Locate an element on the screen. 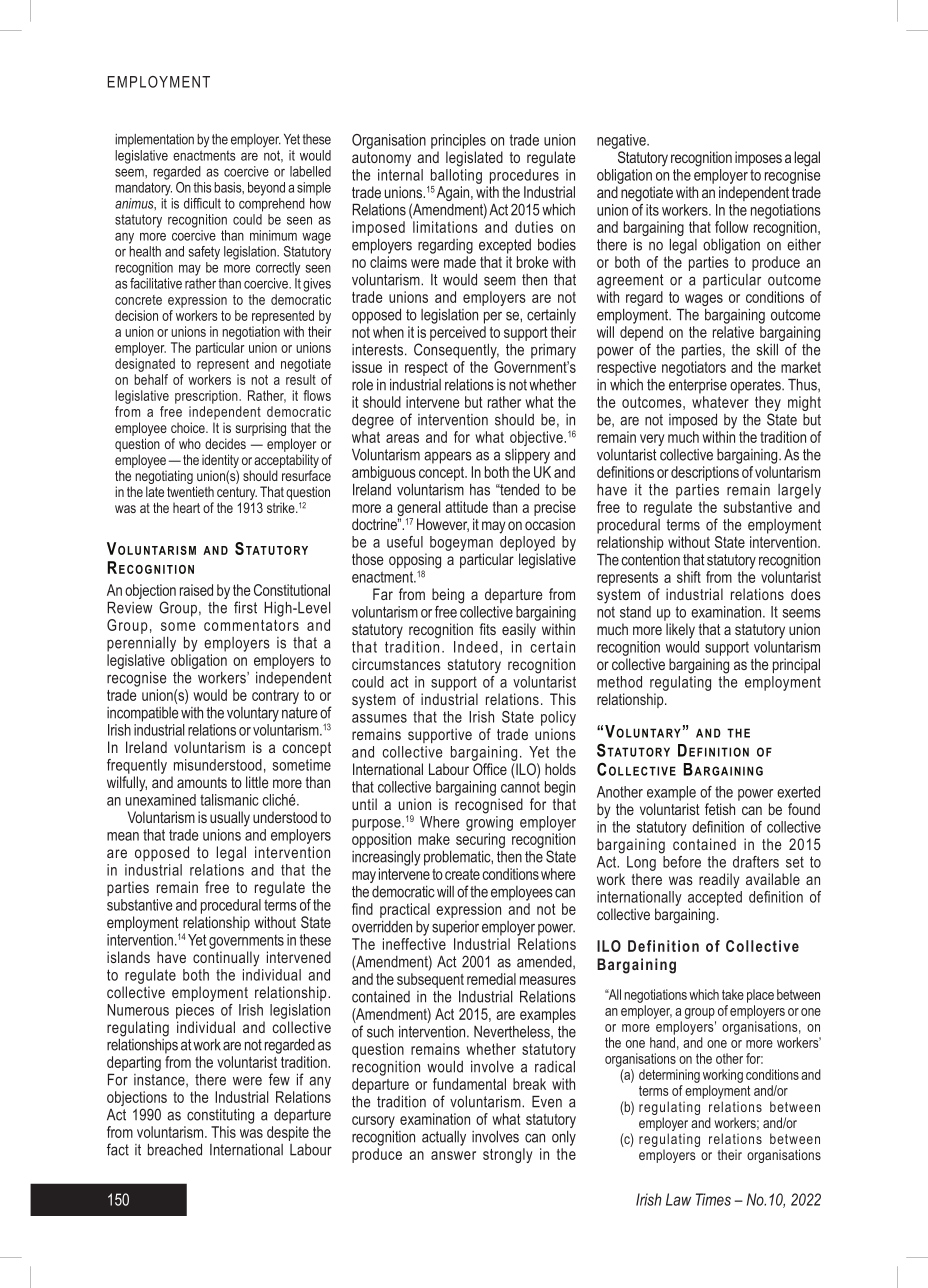  Indeed is located at coordinates (476, 647).
